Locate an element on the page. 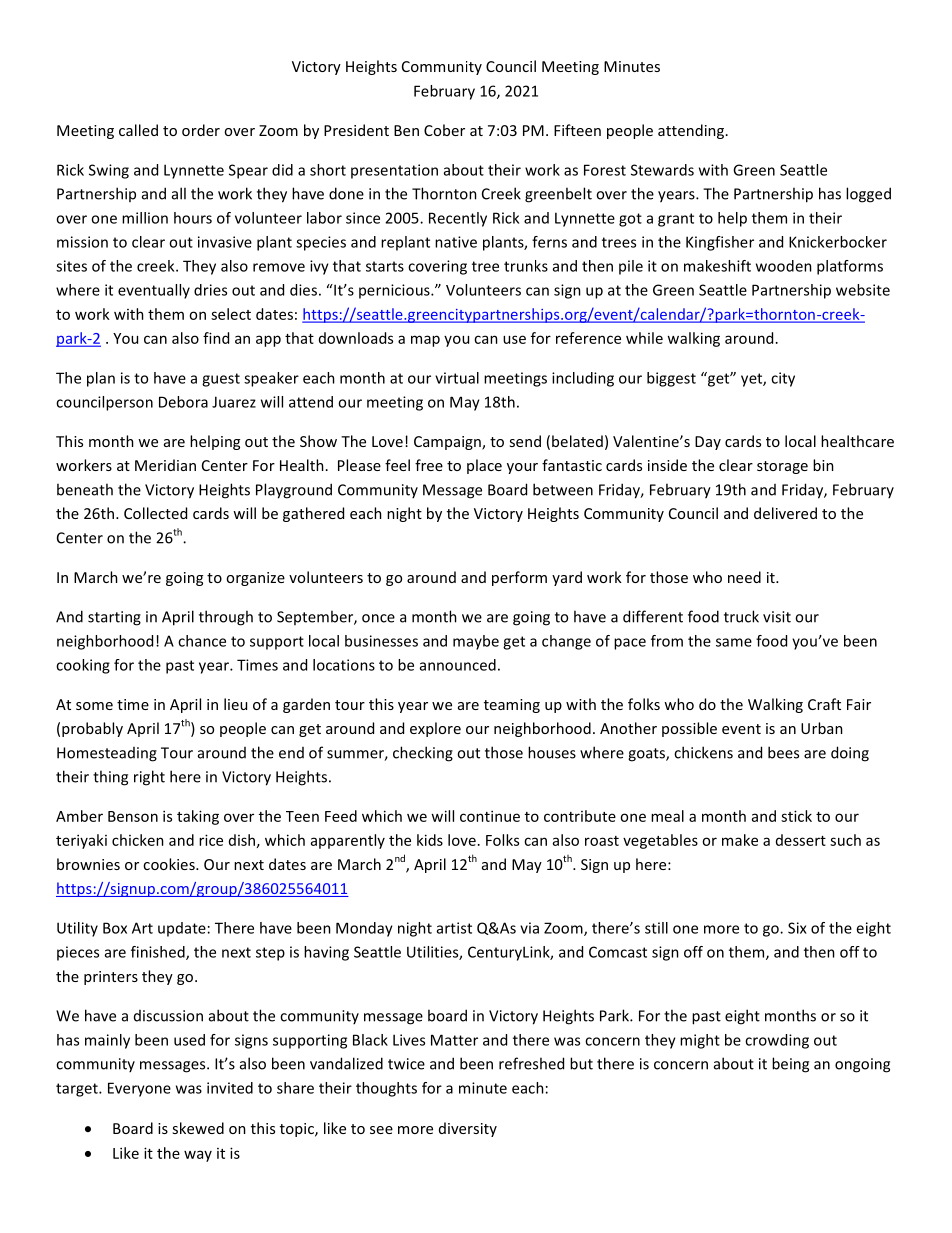  Six is located at coordinates (797, 928).
